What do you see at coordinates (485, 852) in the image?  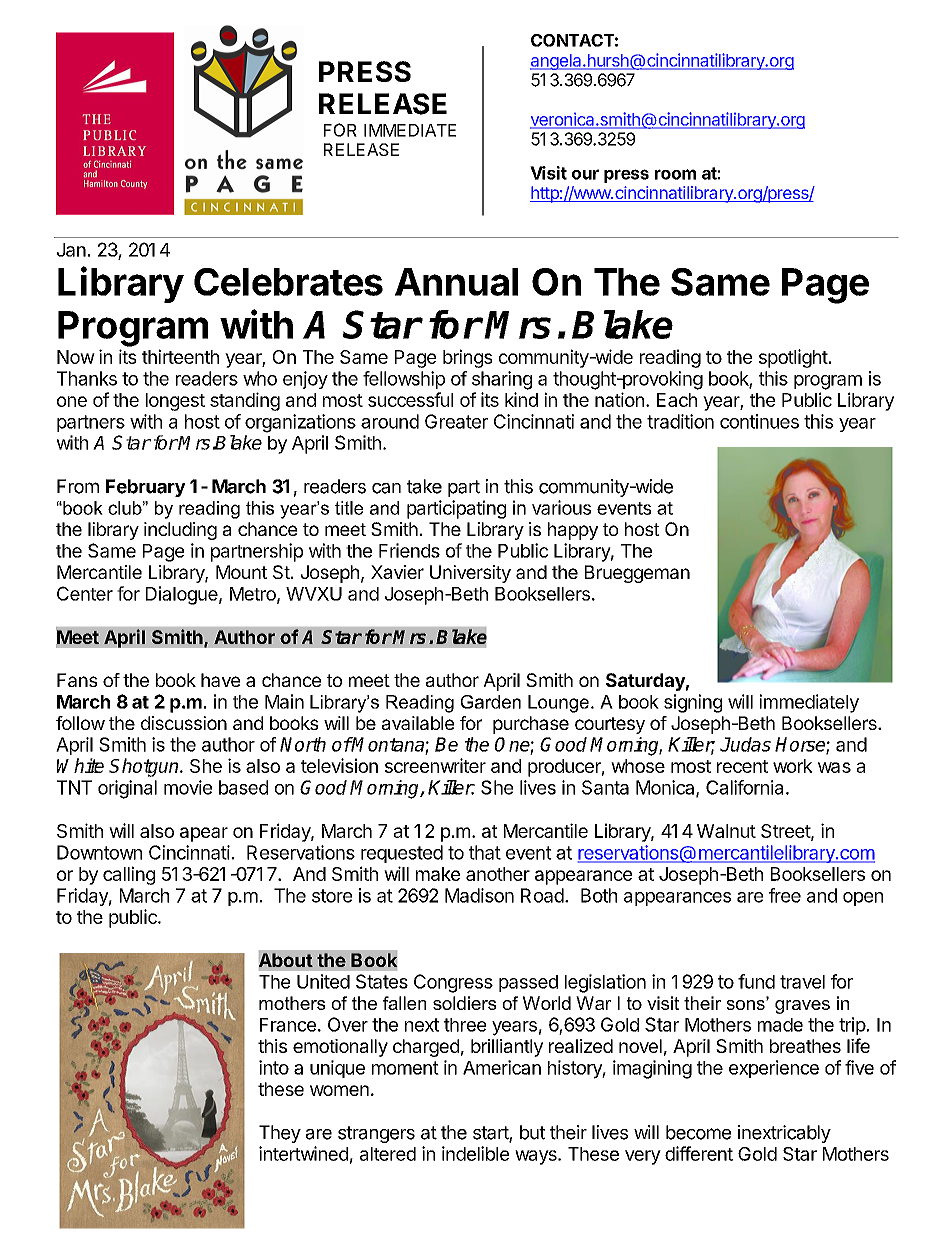 I see `that` at bounding box center [485, 852].
